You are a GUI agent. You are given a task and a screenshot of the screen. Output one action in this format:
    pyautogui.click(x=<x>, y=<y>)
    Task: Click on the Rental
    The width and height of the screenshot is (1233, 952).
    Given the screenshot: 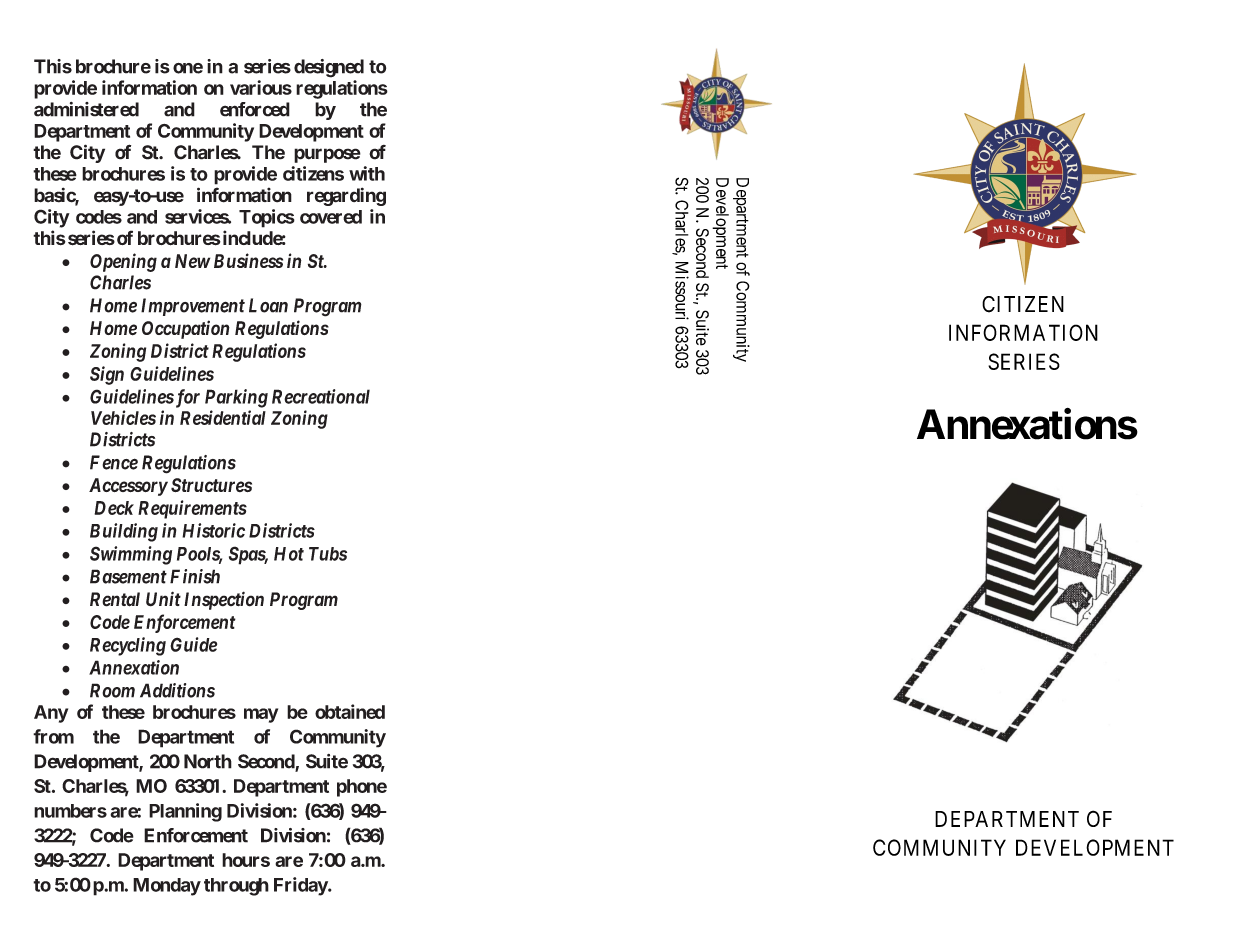 What is the action you would take?
    pyautogui.click(x=115, y=599)
